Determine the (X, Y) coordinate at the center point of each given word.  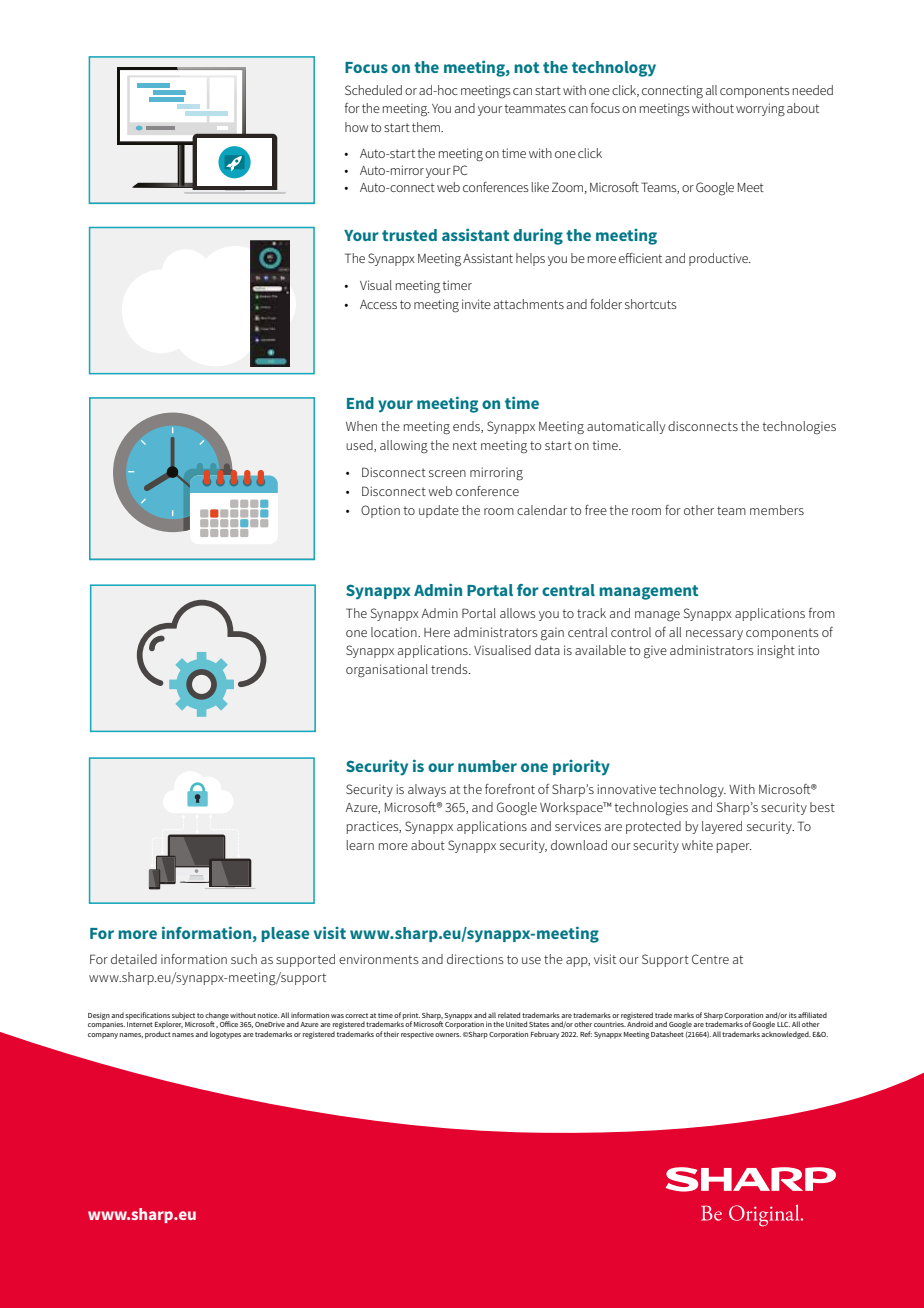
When (361, 426)
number (487, 766)
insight (776, 652)
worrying (760, 110)
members (777, 510)
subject (183, 1016)
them (427, 127)
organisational (387, 671)
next (465, 445)
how (356, 127)
